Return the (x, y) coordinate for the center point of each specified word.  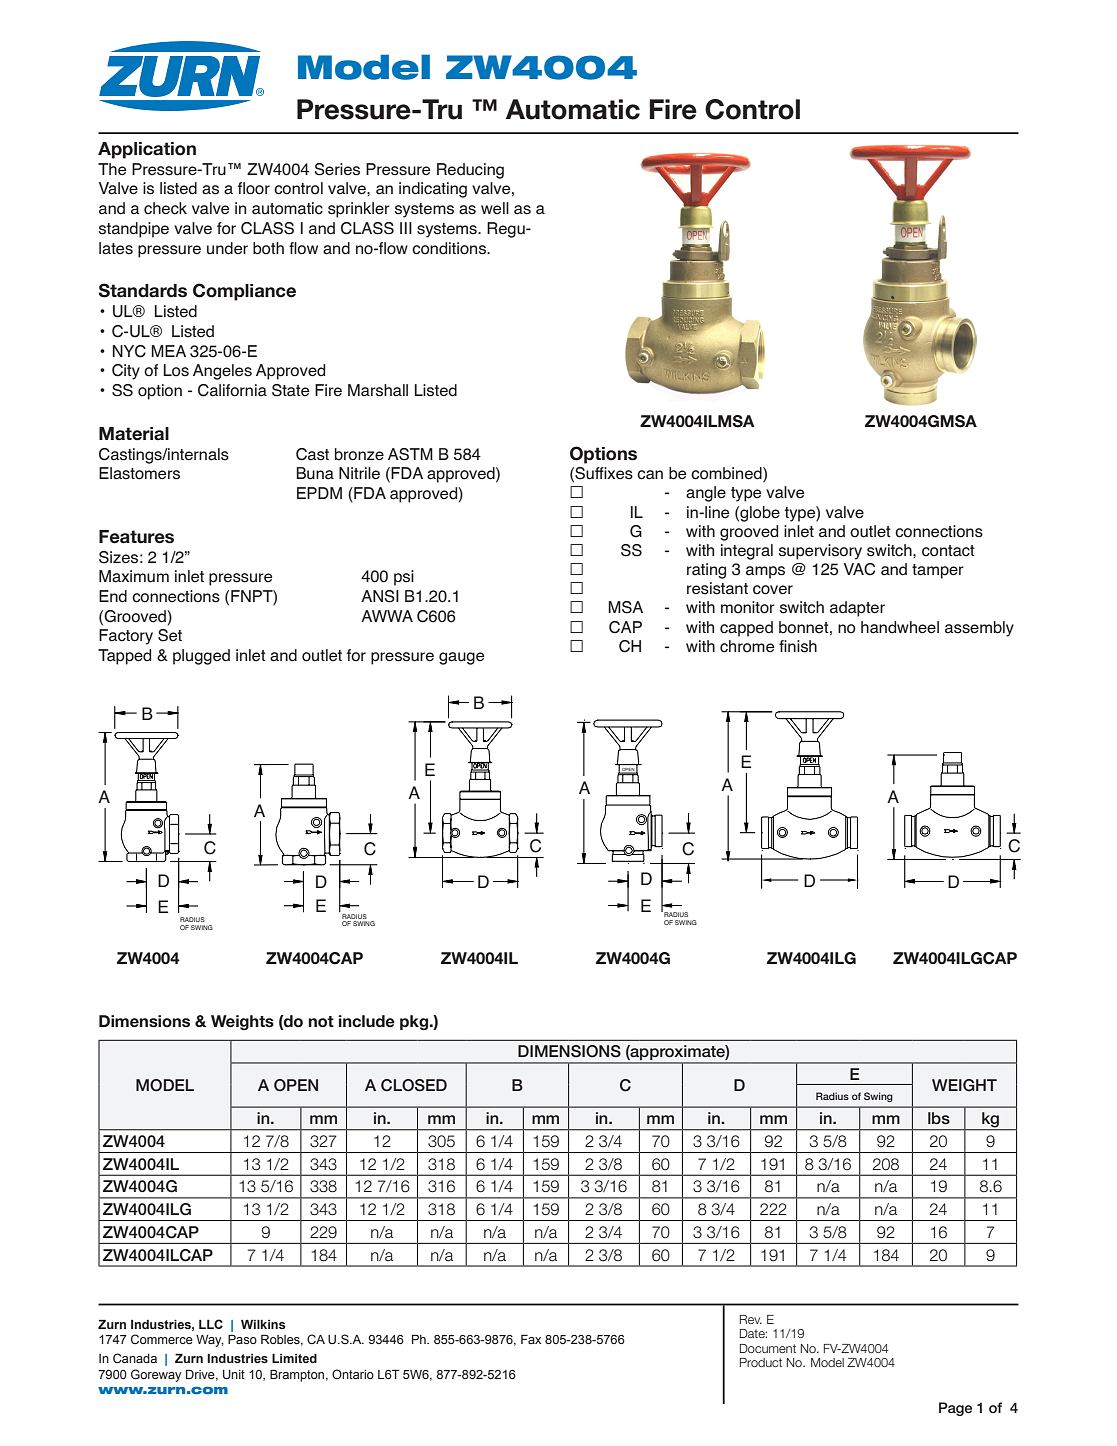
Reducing (470, 171)
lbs (939, 1118)
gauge (461, 658)
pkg (415, 1022)
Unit (234, 1374)
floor (254, 188)
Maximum (134, 576)
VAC (859, 569)
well (495, 208)
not (321, 1022)
